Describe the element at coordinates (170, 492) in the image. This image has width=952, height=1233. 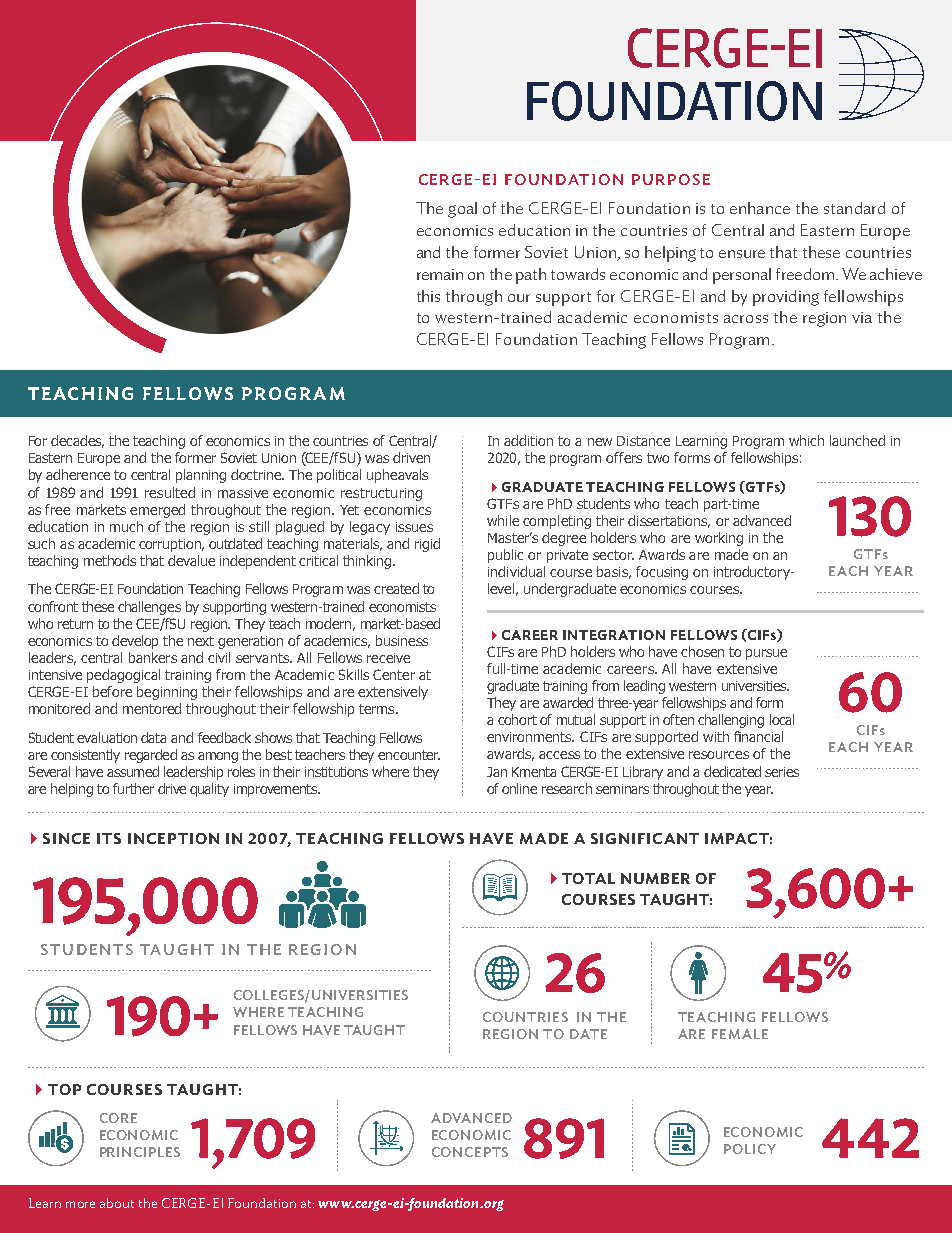
I see `resulted` at that location.
